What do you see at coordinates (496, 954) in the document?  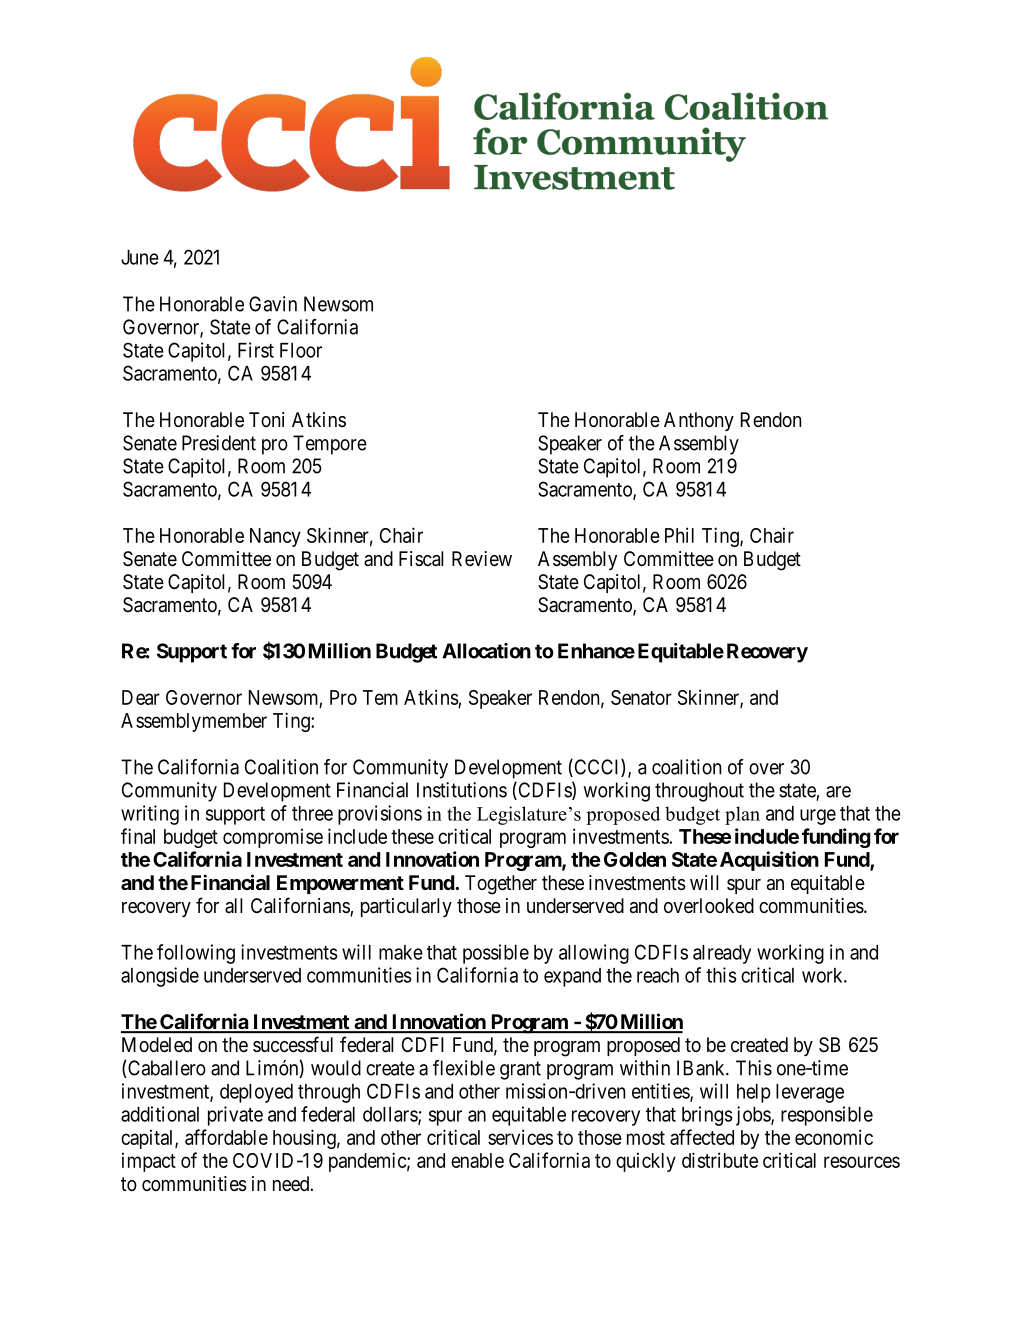 I see `possible` at bounding box center [496, 954].
